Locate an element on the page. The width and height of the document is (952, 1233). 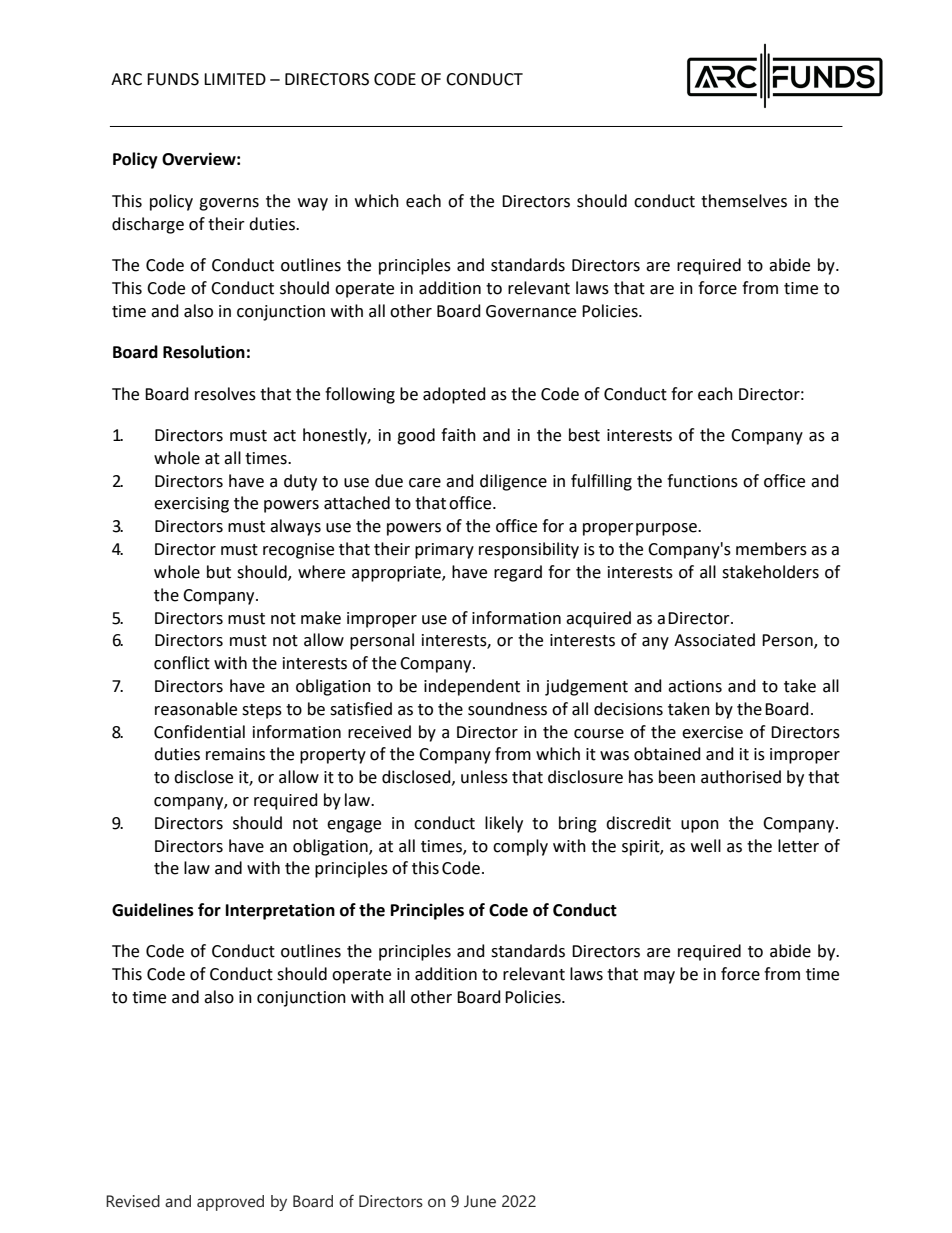
conflict is located at coordinates (182, 663).
